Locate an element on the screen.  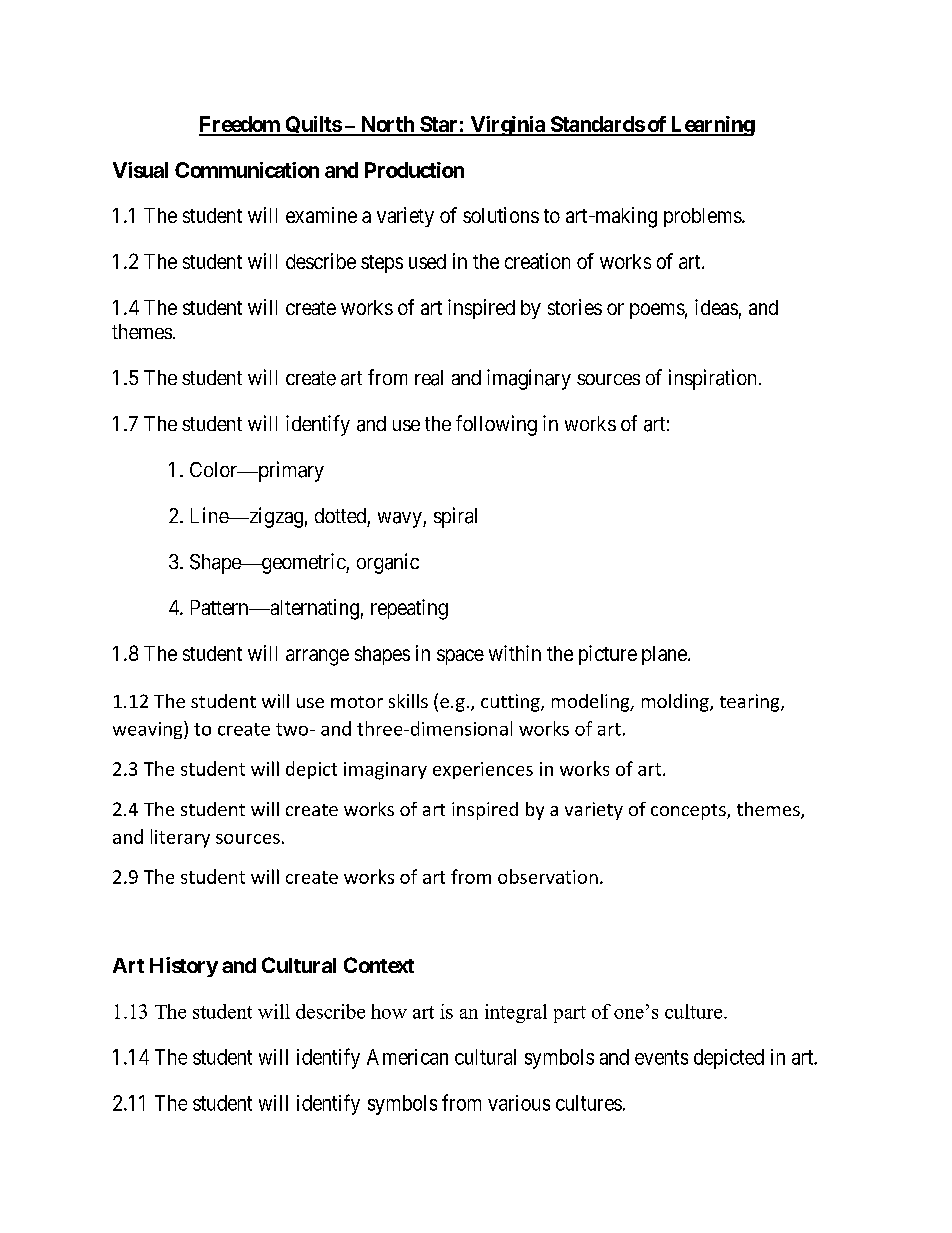
weaving is located at coordinates (149, 730).
